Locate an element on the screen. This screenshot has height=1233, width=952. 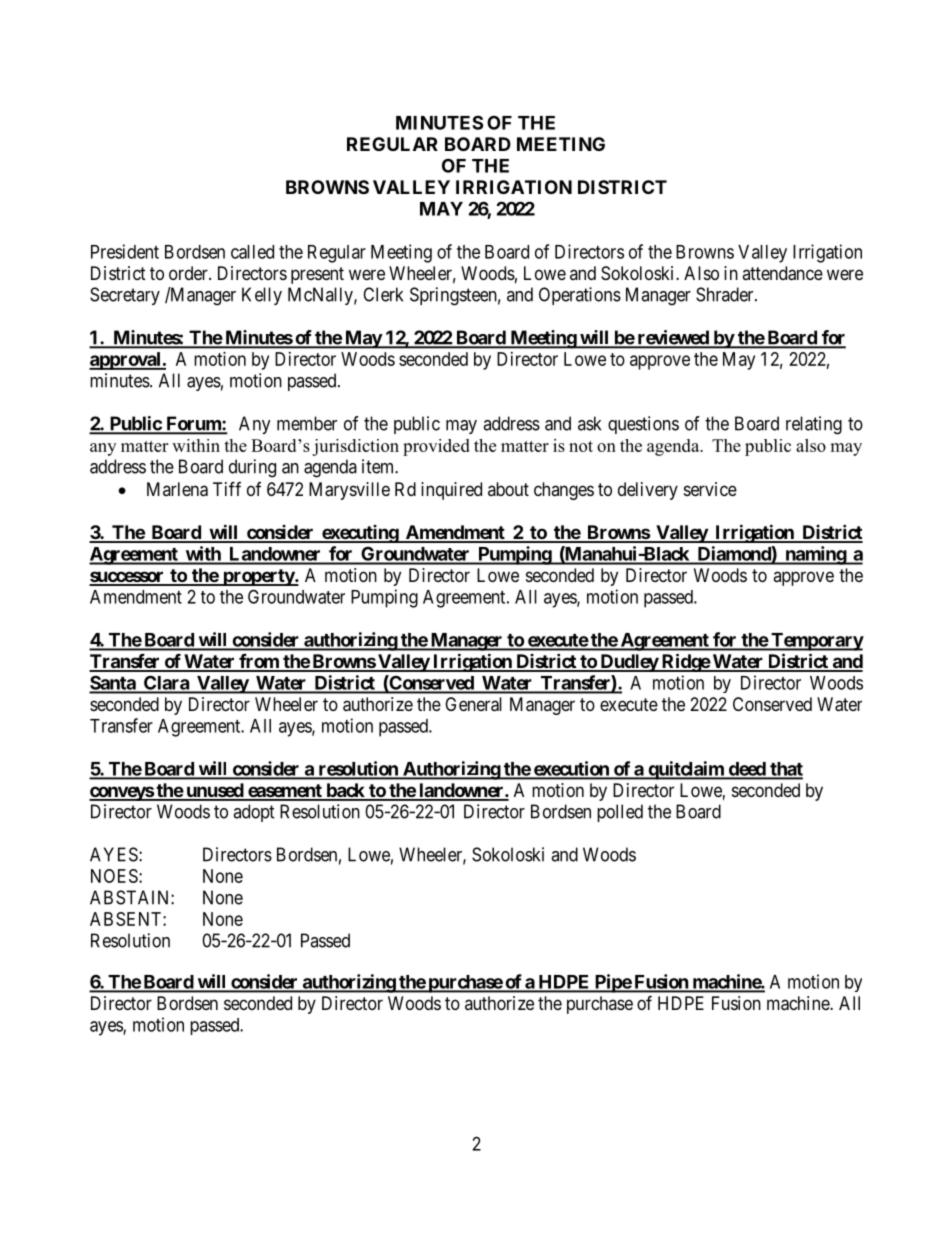
inquired is located at coordinates (451, 491).
